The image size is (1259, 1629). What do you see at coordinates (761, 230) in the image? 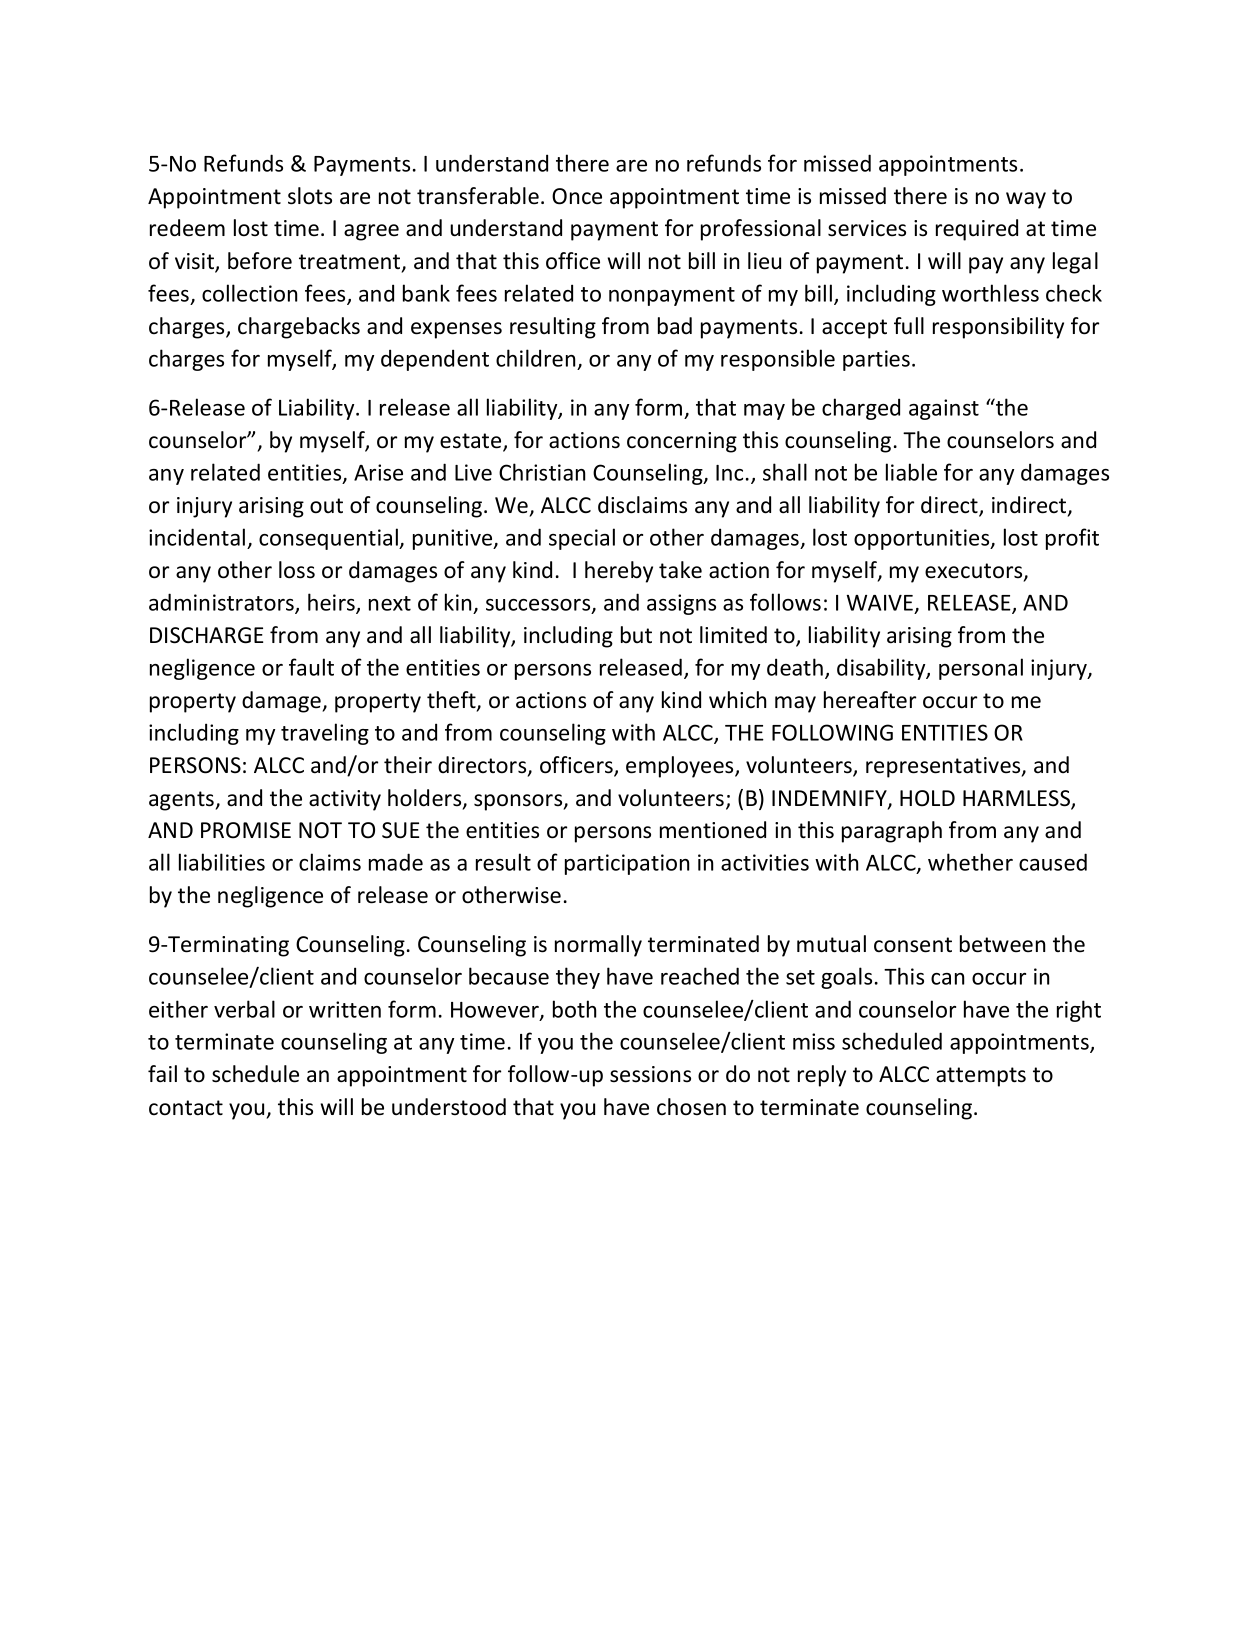
I see `professional` at bounding box center [761, 230].
